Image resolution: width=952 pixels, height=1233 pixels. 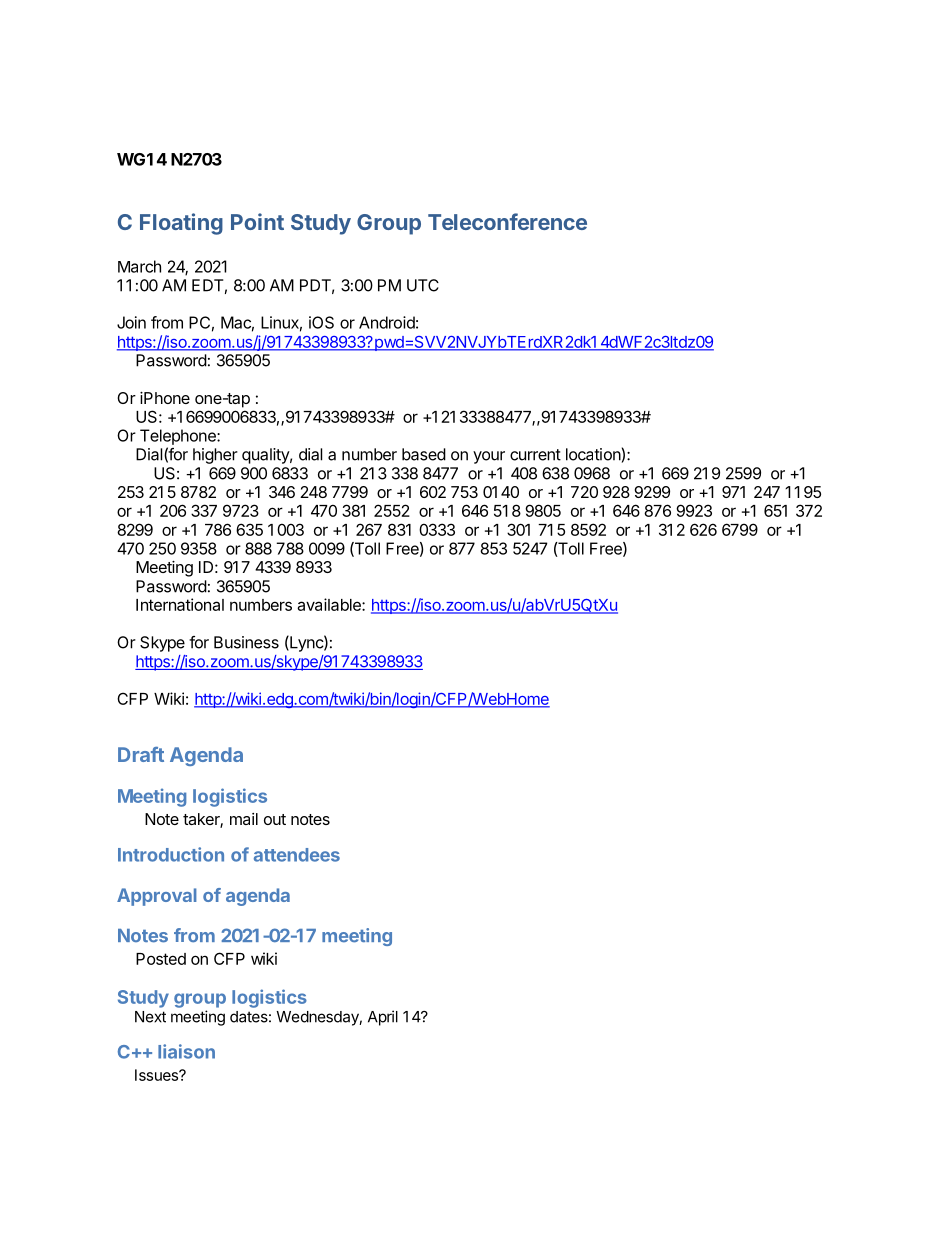 What do you see at coordinates (423, 285) in the image?
I see `UTC` at bounding box center [423, 285].
